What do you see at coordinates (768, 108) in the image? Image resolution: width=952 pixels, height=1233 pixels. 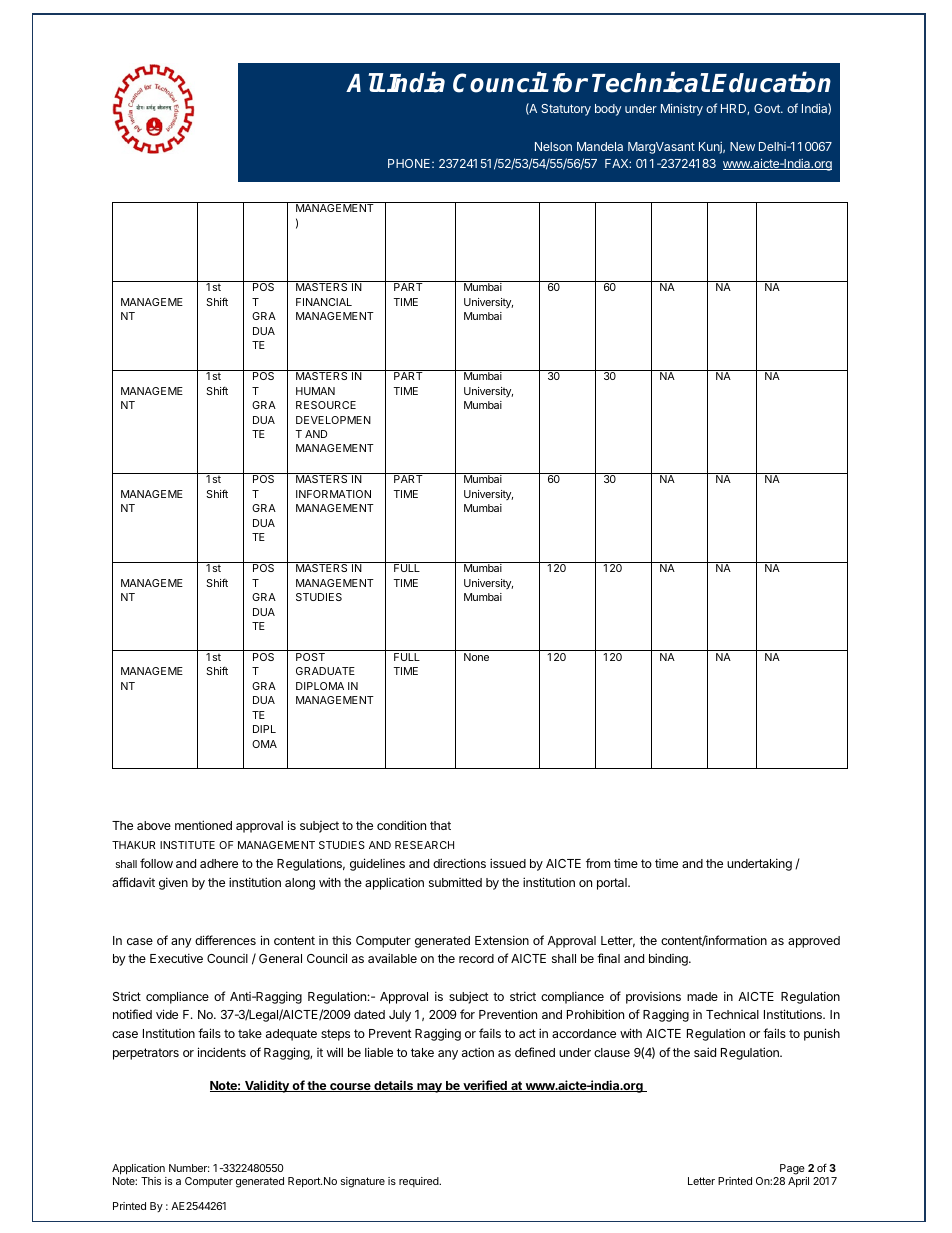 I see `Govt` at bounding box center [768, 108].
